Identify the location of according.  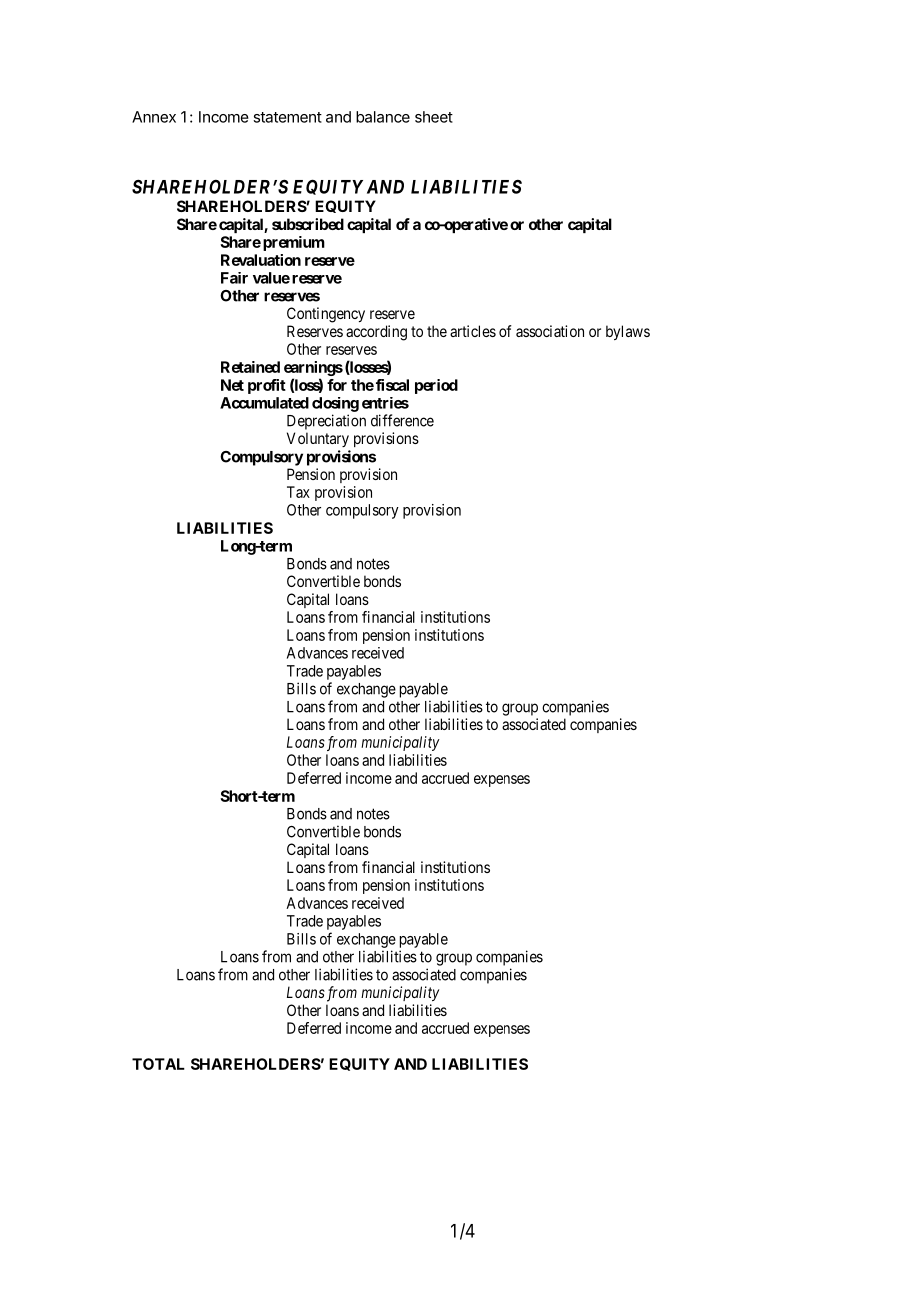
(376, 333).
